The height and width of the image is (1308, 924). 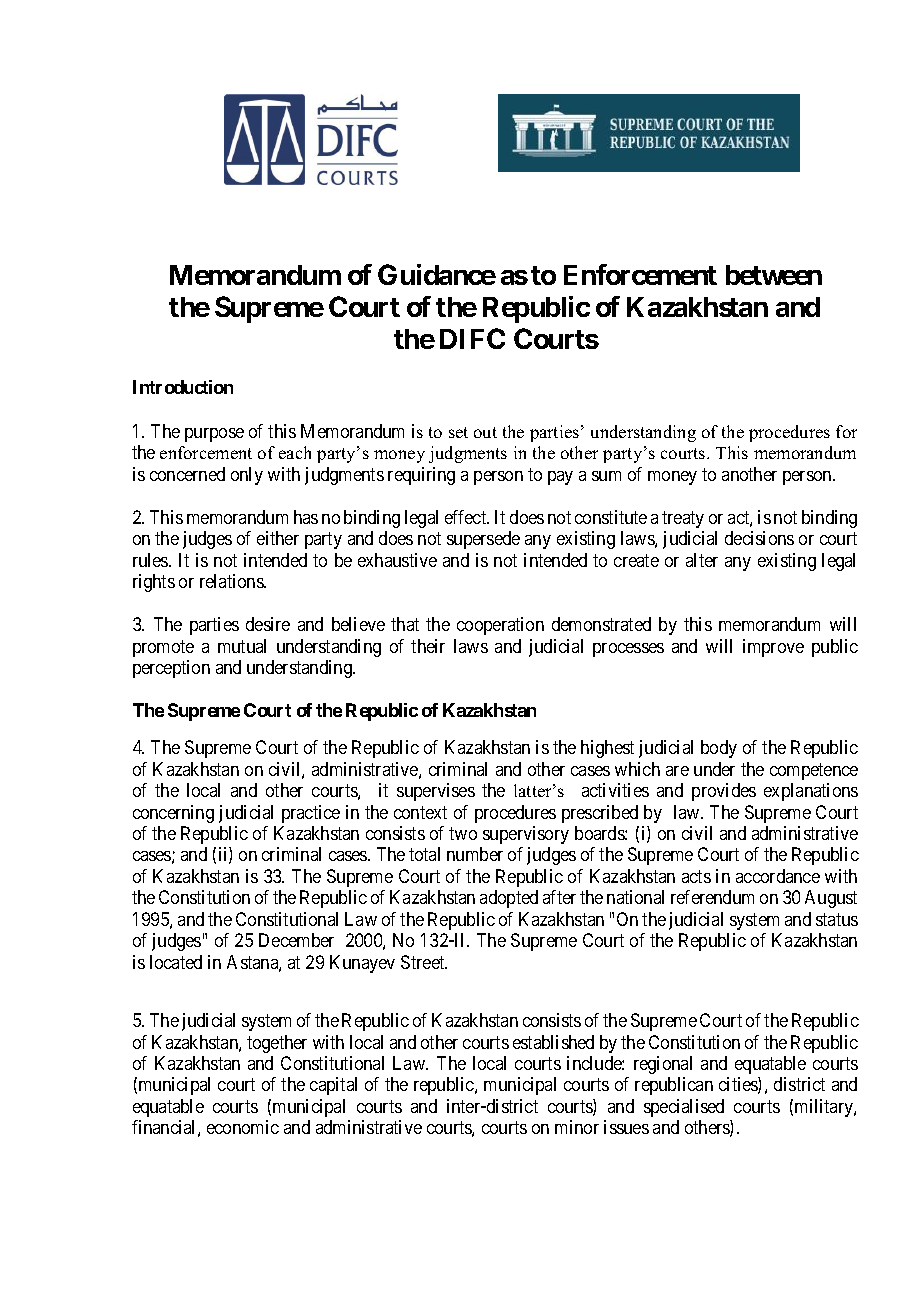 What do you see at coordinates (719, 749) in the image?
I see `body` at bounding box center [719, 749].
